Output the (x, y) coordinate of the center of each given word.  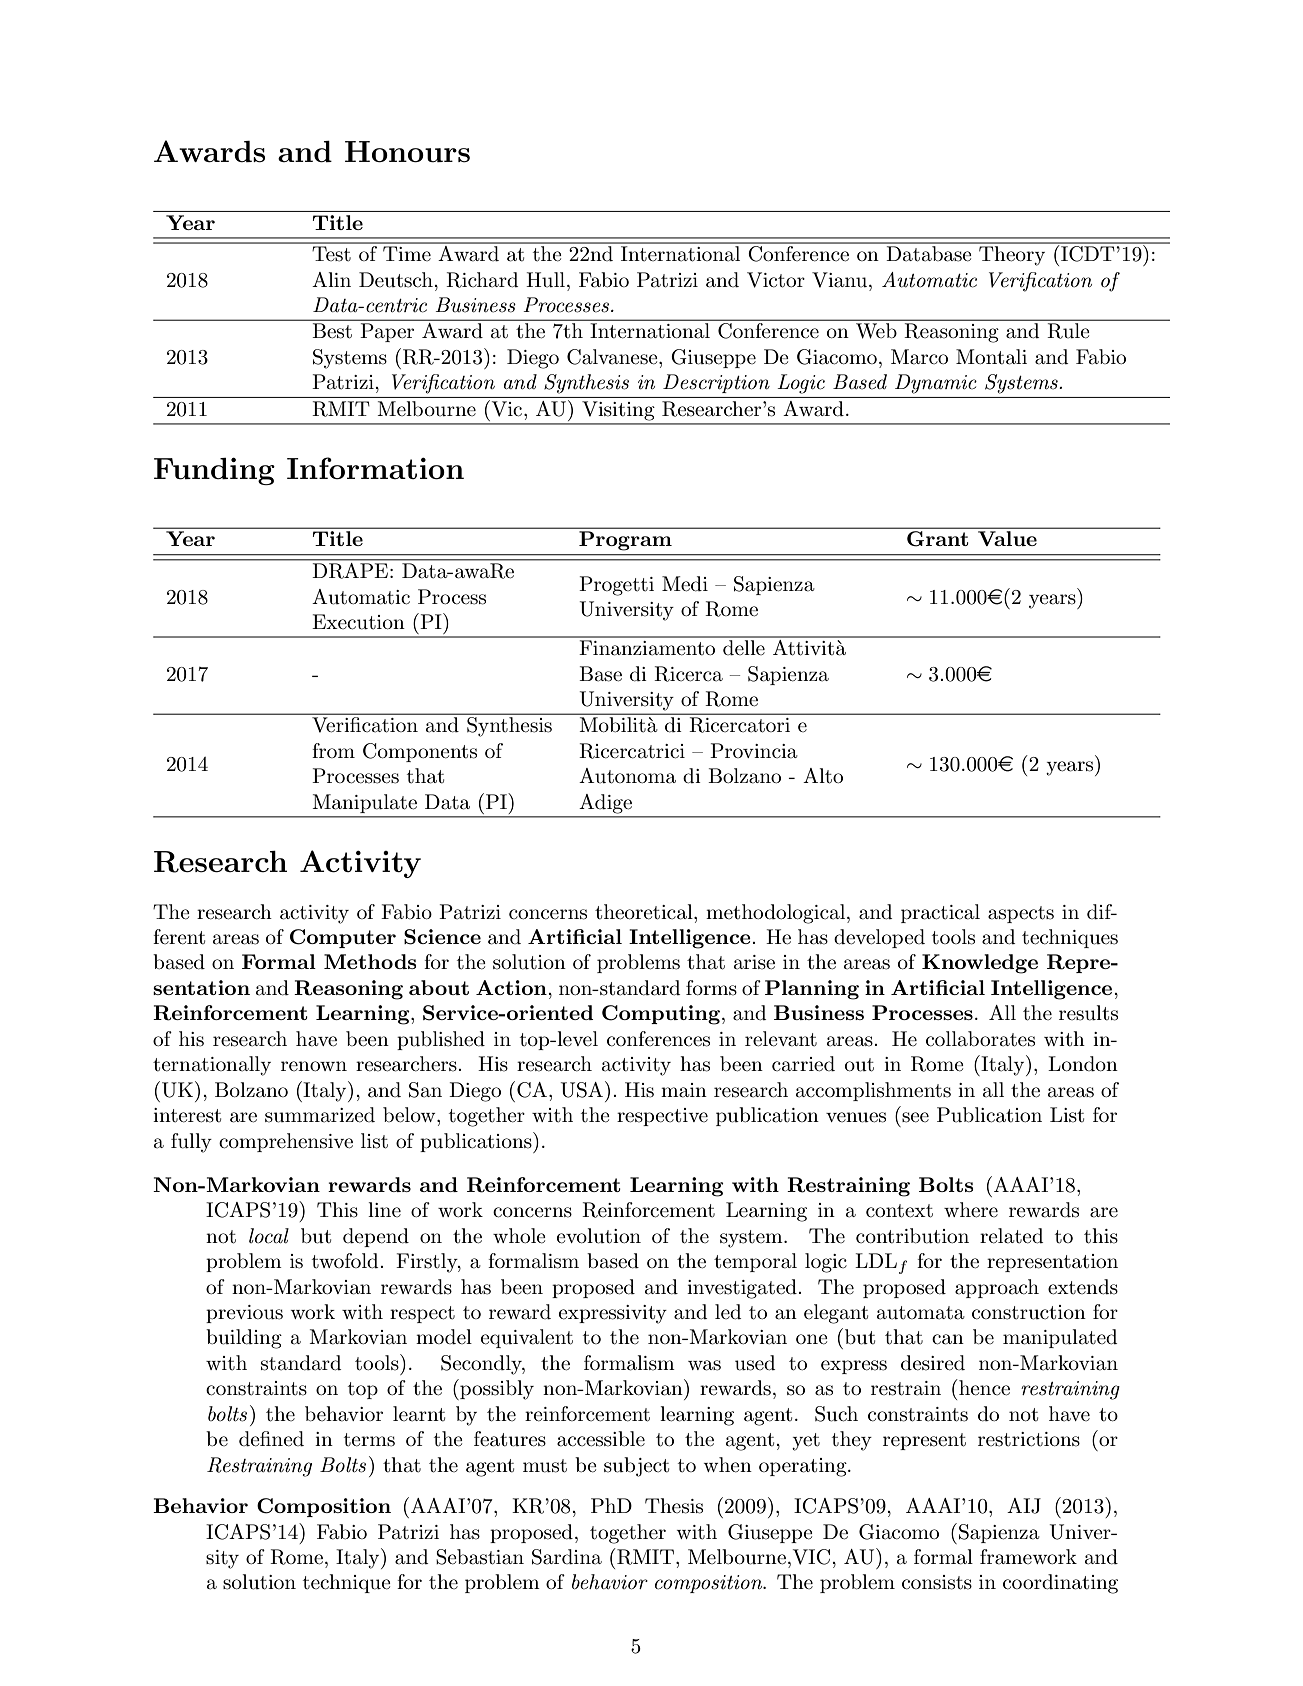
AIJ (1024, 1506)
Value (1007, 538)
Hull (545, 280)
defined (271, 1439)
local (269, 1236)
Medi (685, 584)
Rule (1068, 331)
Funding (214, 471)
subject (636, 1467)
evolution (599, 1236)
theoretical (645, 912)
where (971, 1210)
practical (940, 913)
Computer (343, 938)
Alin (331, 279)
